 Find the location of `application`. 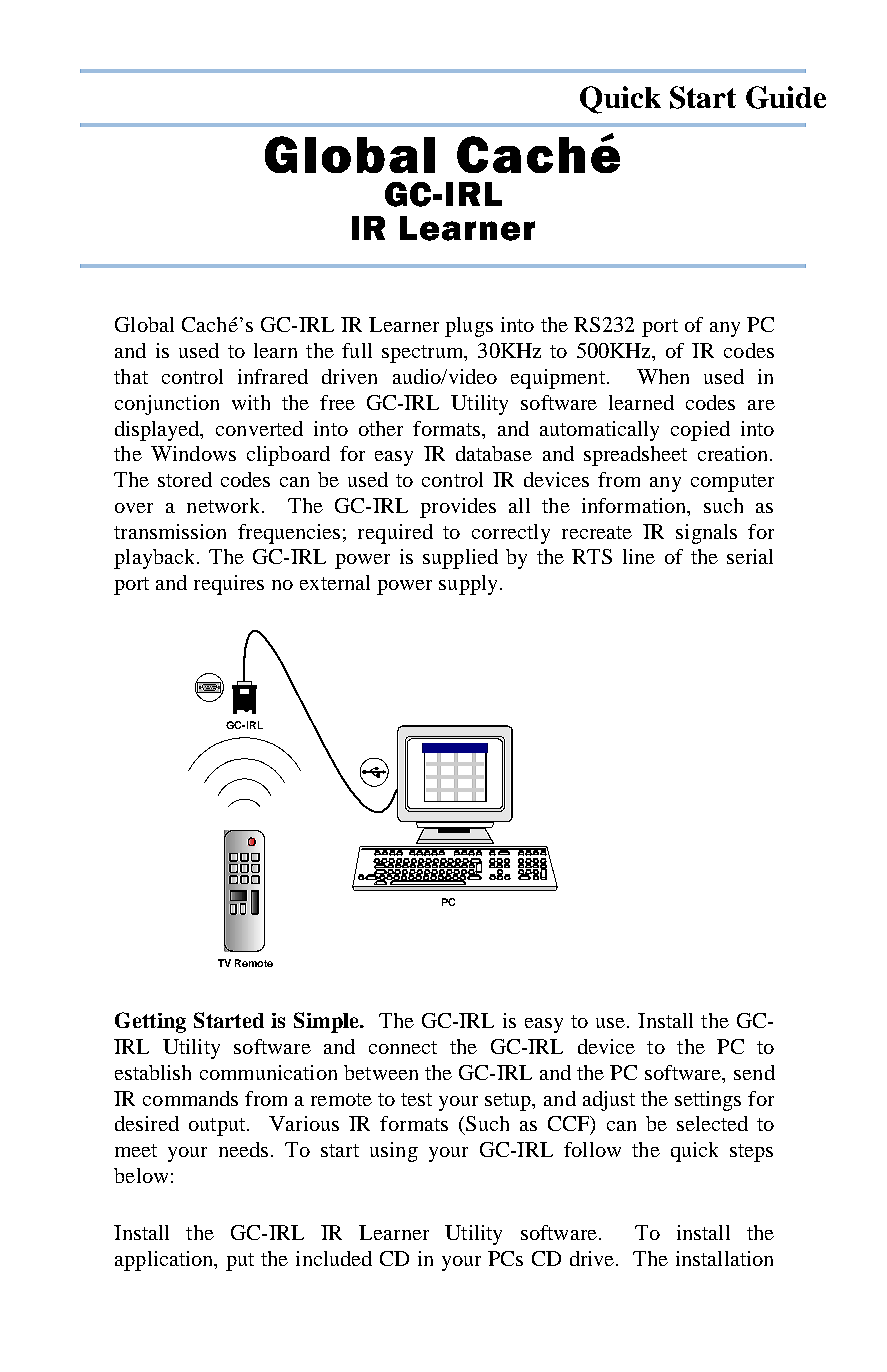

application is located at coordinates (165, 1261).
